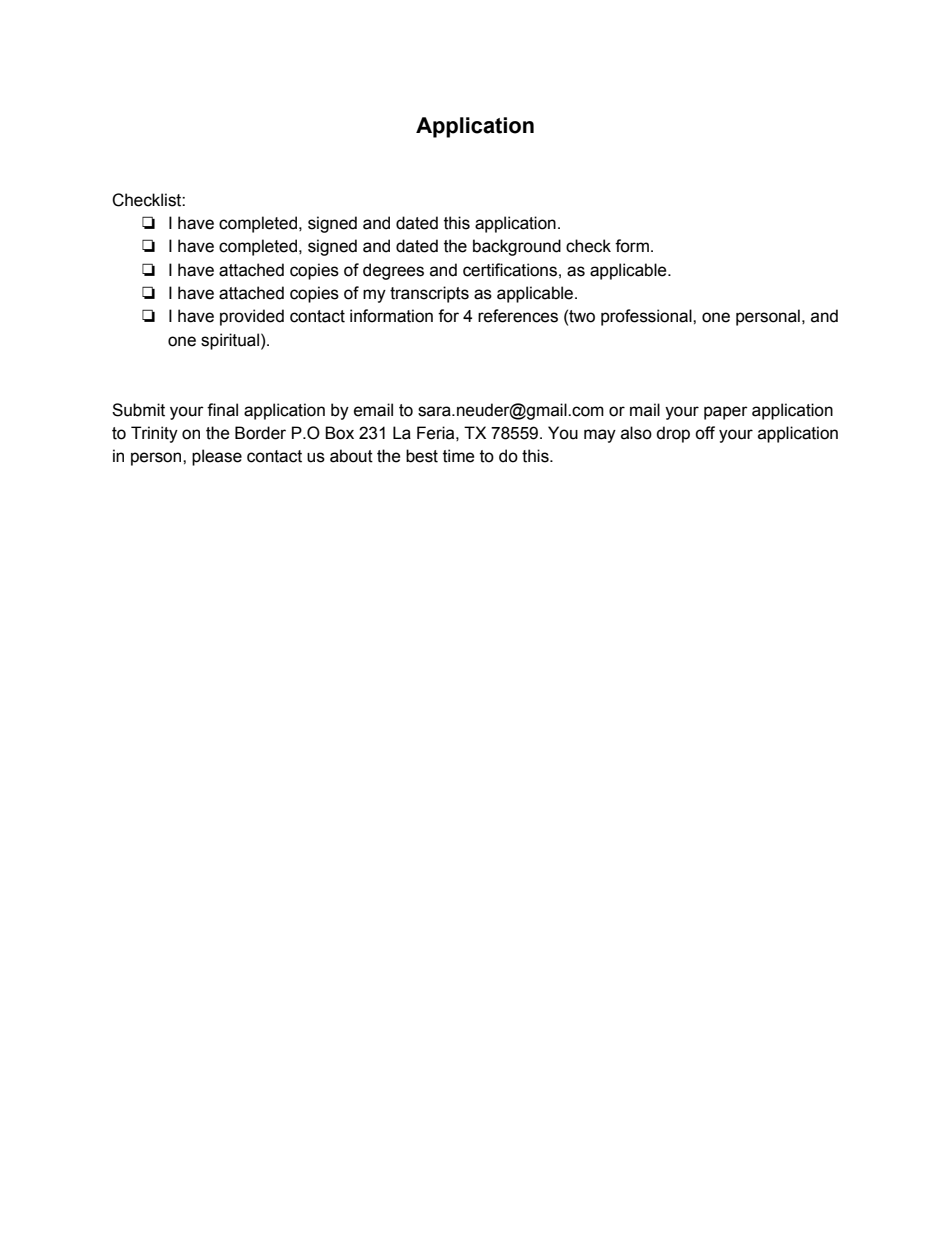  Describe the element at coordinates (647, 317) in the screenshot. I see `professional` at that location.
